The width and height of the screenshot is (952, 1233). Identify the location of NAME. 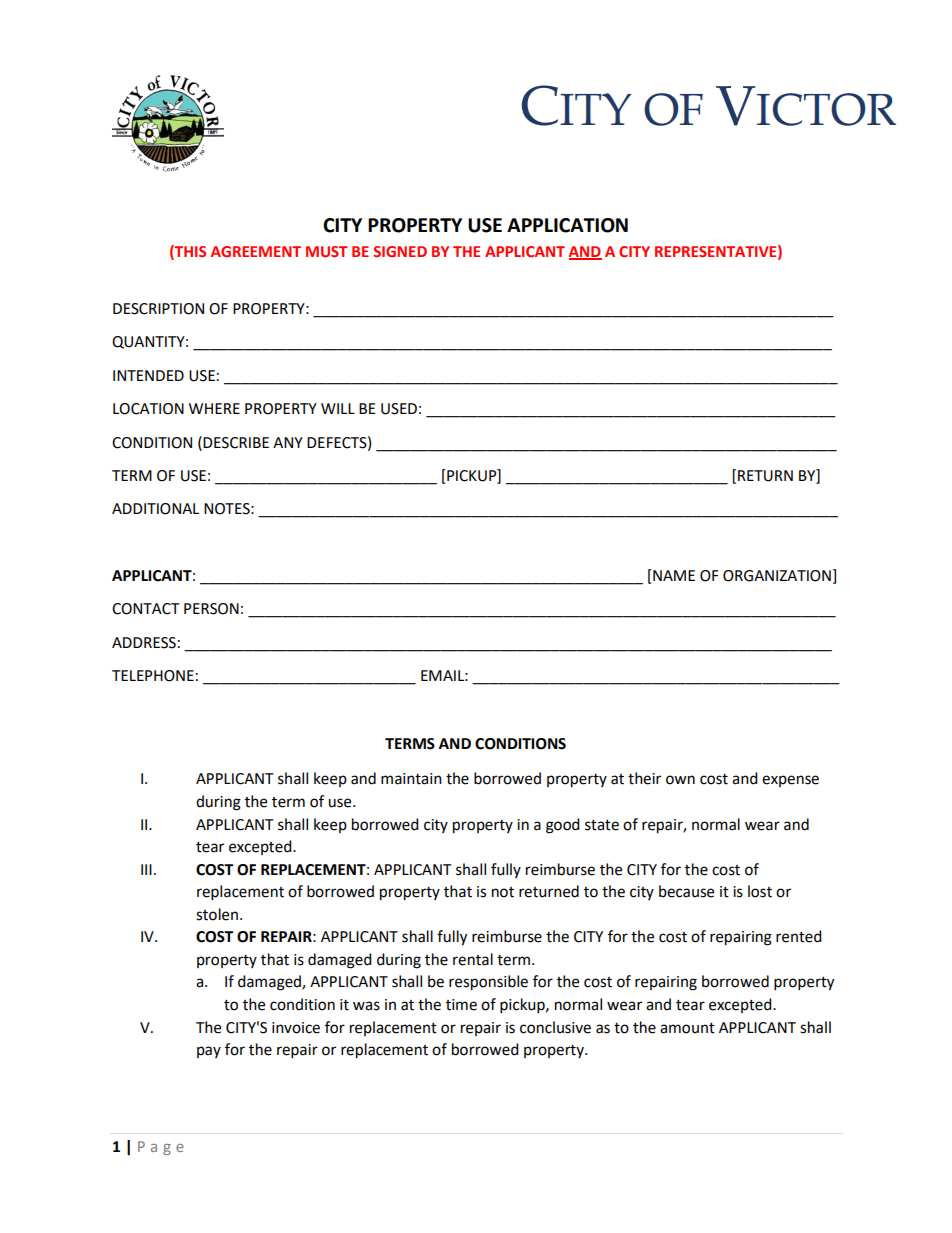
(673, 575).
